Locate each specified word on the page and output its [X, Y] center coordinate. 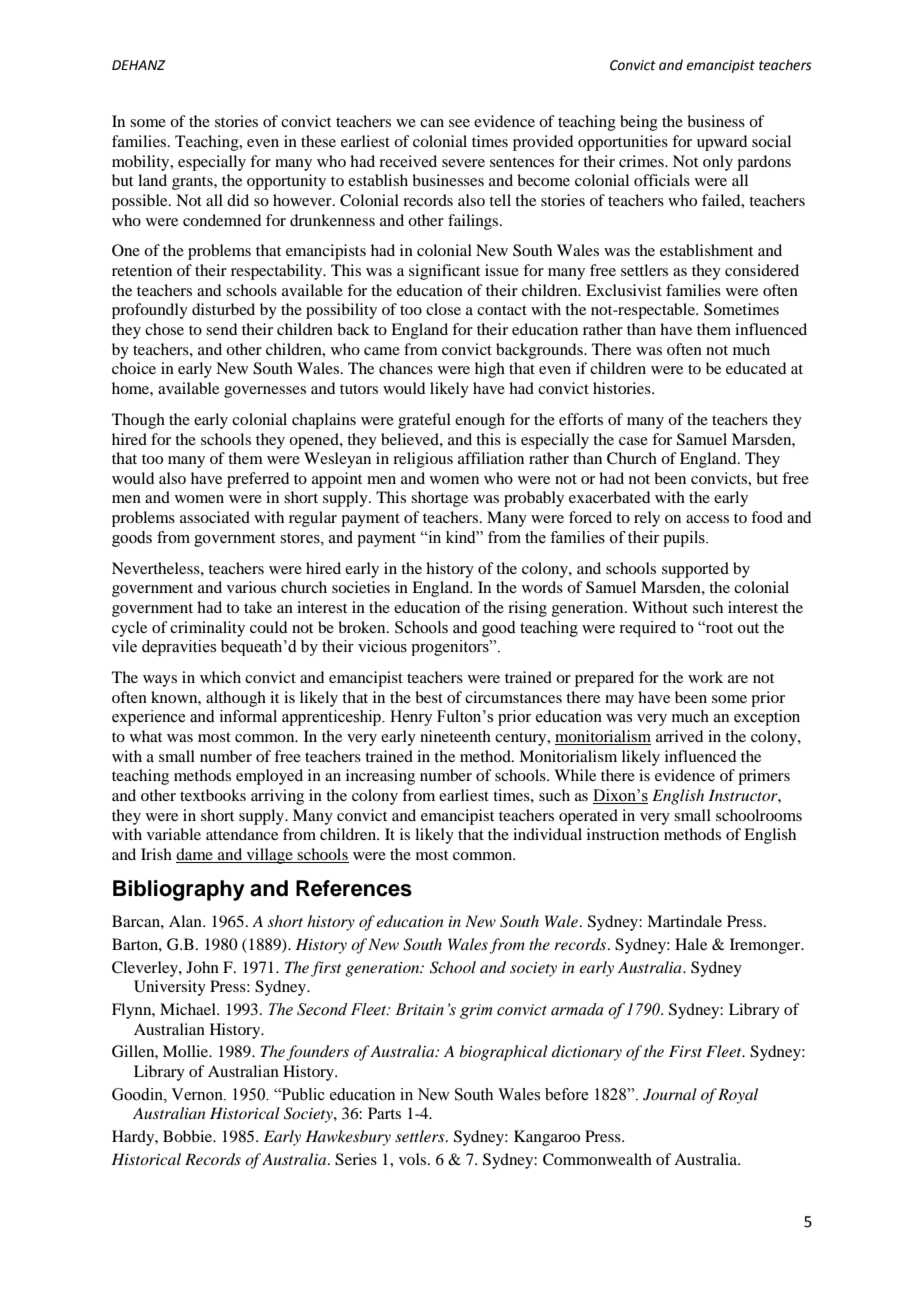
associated [215, 517]
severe [463, 163]
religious [423, 460]
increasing [380, 777]
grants [193, 183]
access [707, 519]
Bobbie [189, 1136]
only [718, 163]
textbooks [213, 795]
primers [764, 777]
